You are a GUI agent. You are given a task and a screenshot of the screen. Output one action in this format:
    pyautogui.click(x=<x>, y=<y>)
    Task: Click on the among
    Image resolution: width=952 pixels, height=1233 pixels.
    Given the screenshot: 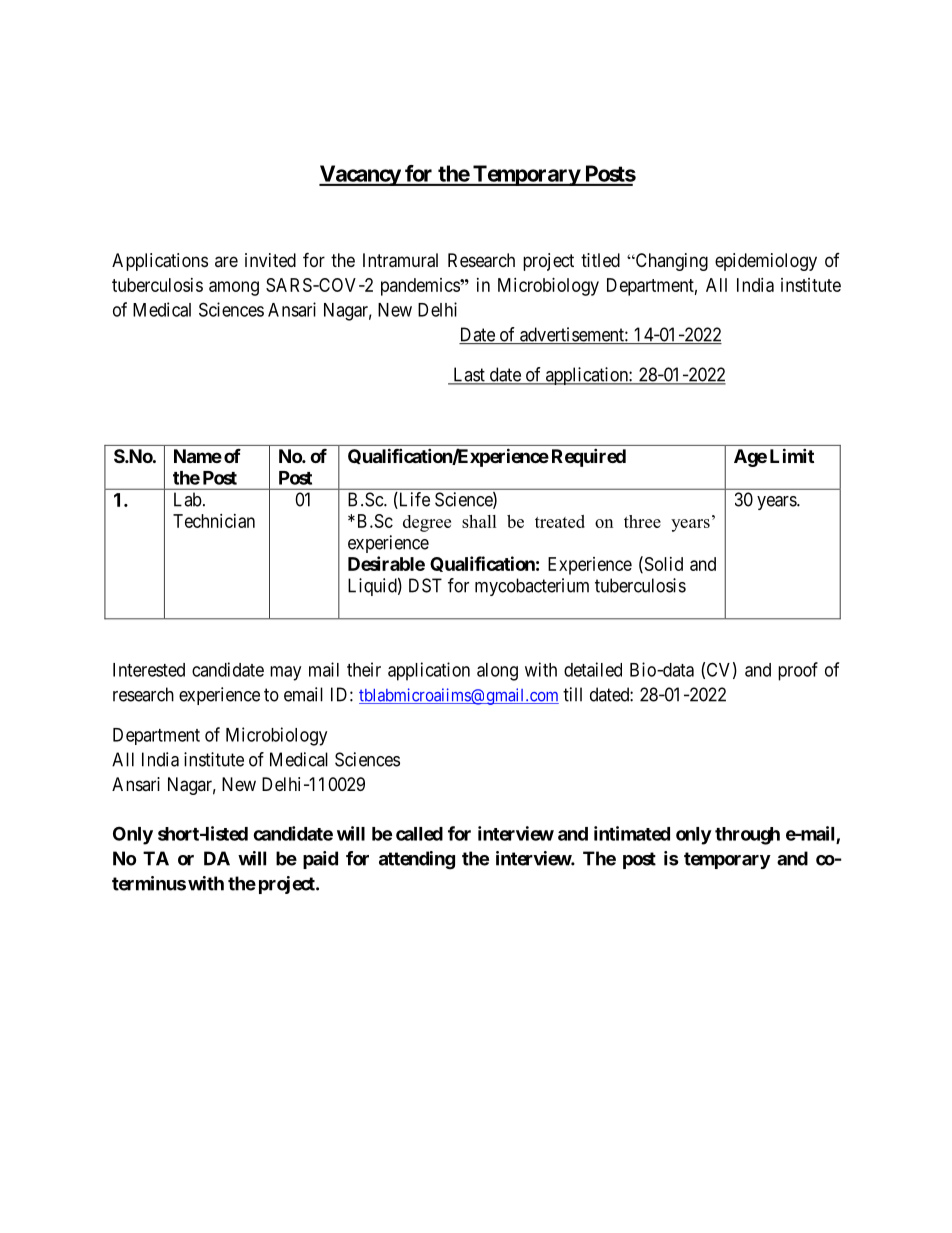 What is the action you would take?
    pyautogui.click(x=234, y=288)
